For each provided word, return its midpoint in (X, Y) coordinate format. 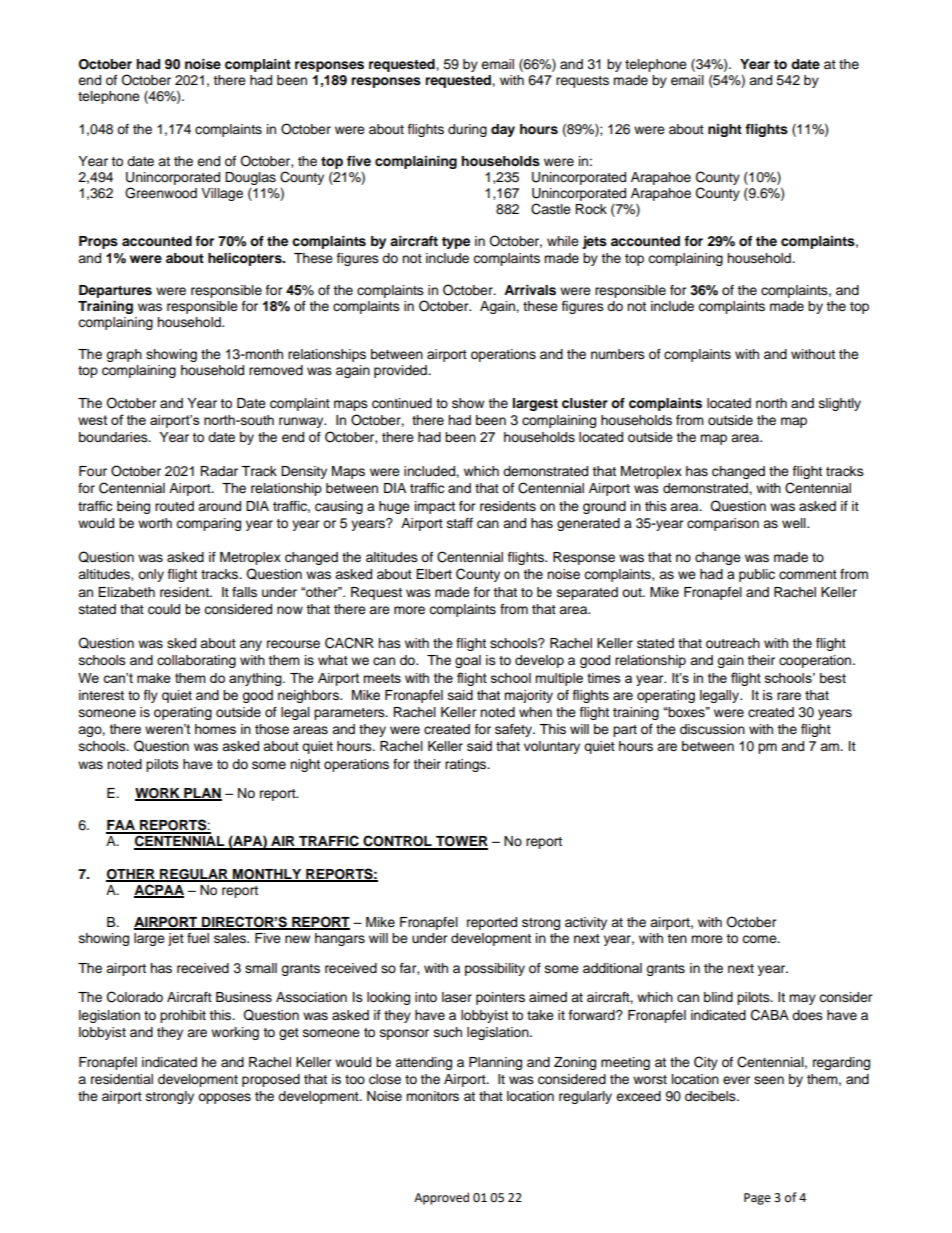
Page (757, 1199)
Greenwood (161, 193)
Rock (591, 209)
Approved (441, 1198)
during (467, 130)
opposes (224, 1098)
